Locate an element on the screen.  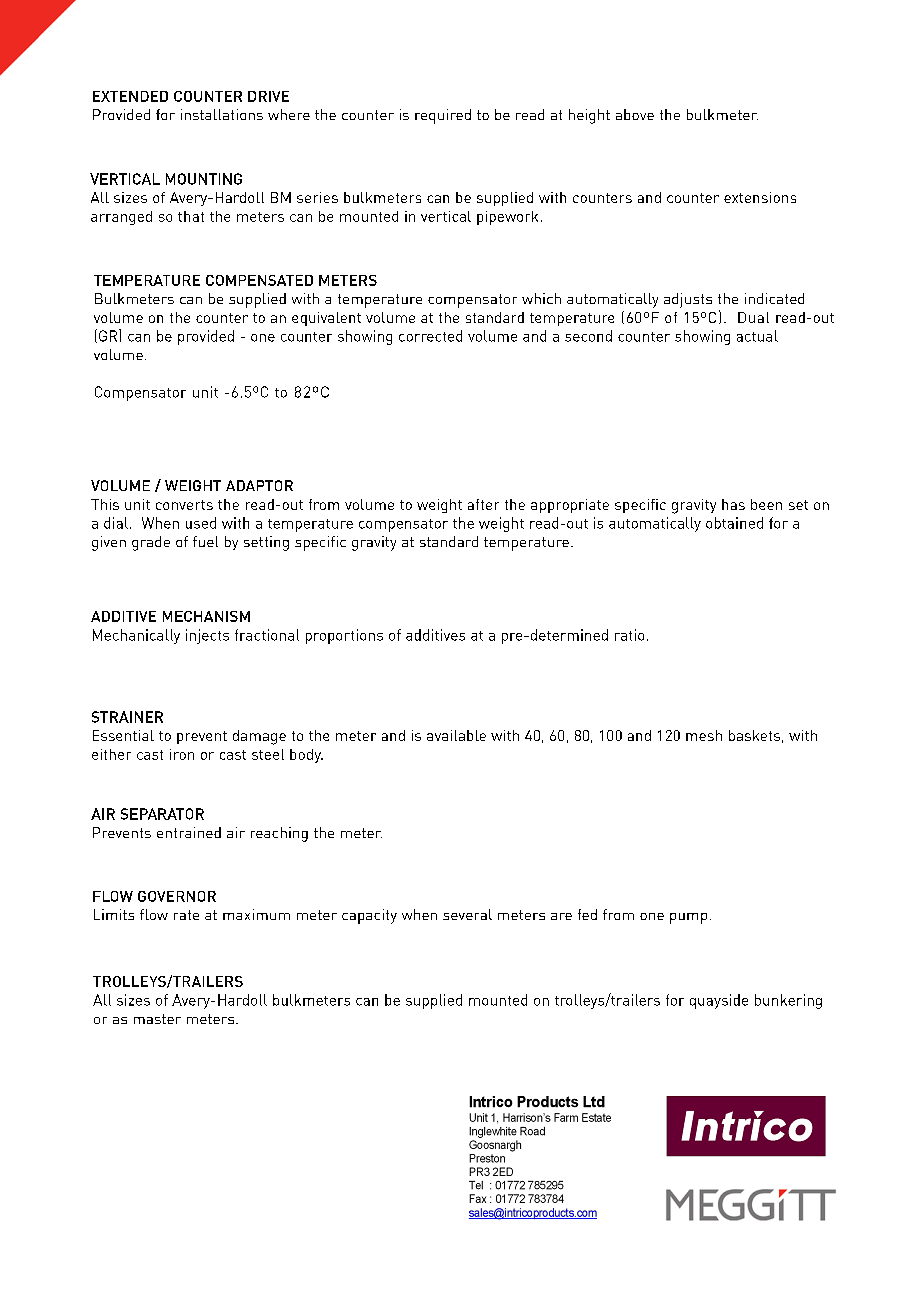
pump is located at coordinates (688, 918).
